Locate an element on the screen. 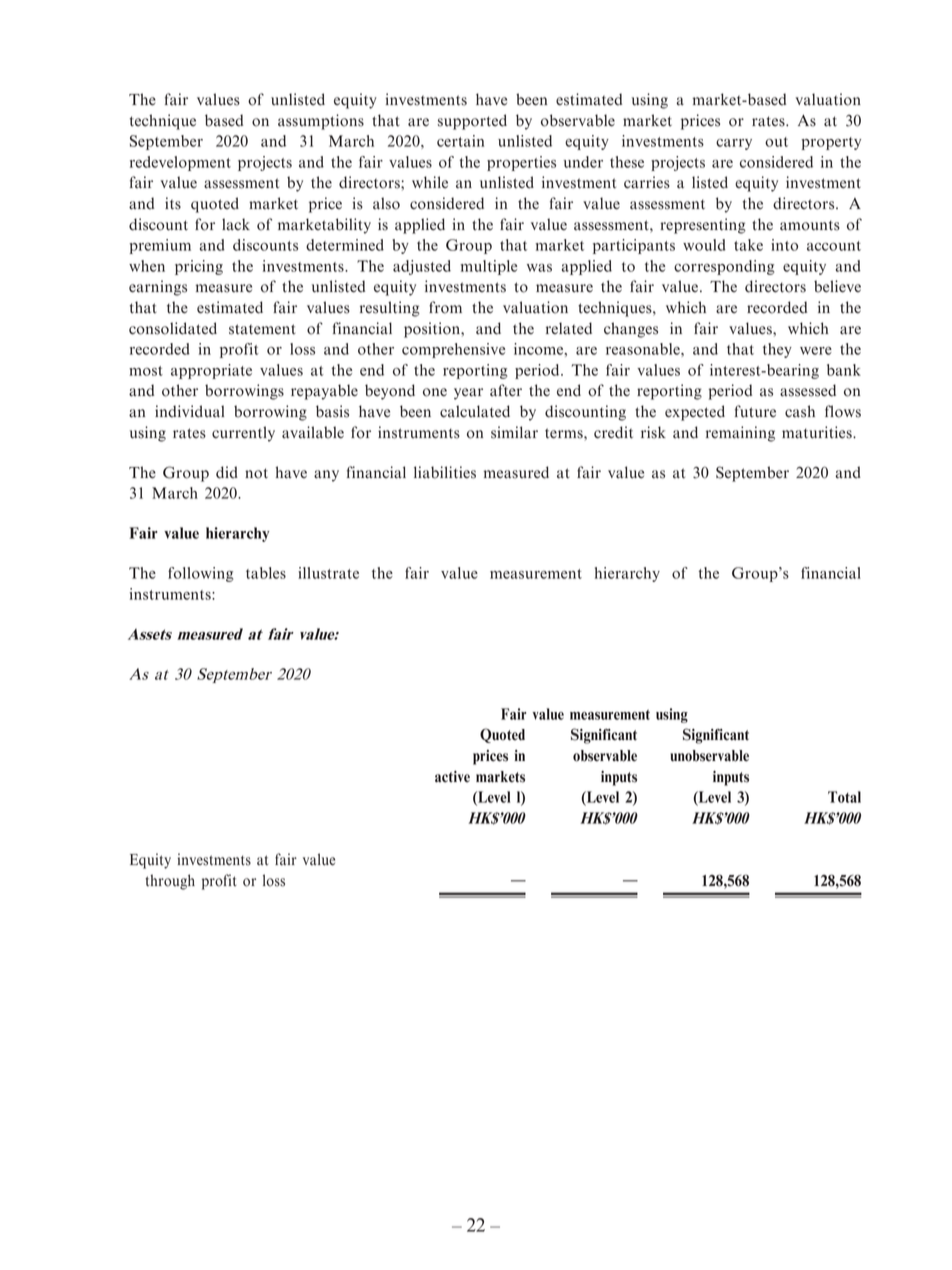 The width and height of the screenshot is (952, 1270). certain is located at coordinates (460, 141).
